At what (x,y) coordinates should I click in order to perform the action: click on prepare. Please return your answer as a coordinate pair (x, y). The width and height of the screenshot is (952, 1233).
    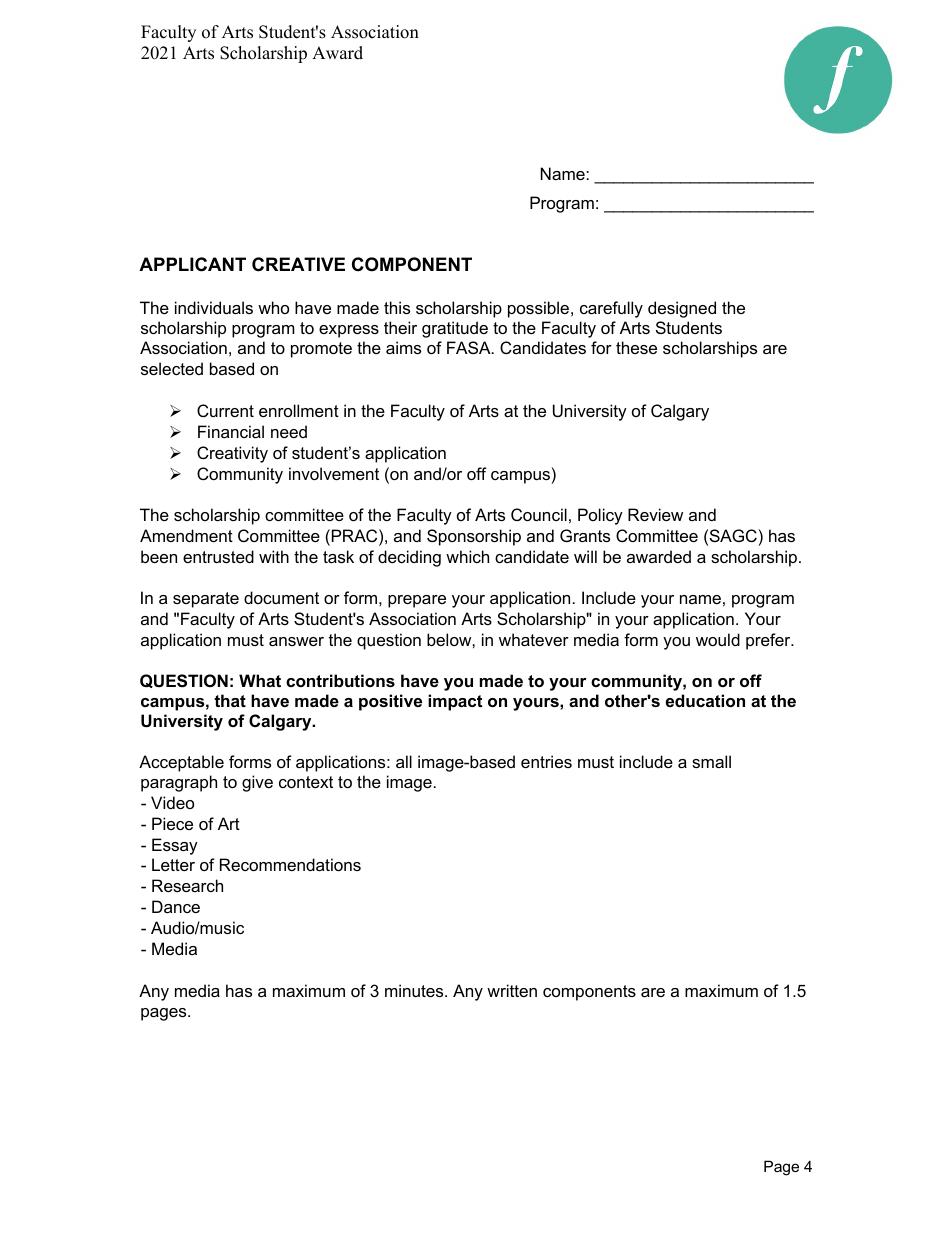
    Looking at the image, I should click on (417, 601).
